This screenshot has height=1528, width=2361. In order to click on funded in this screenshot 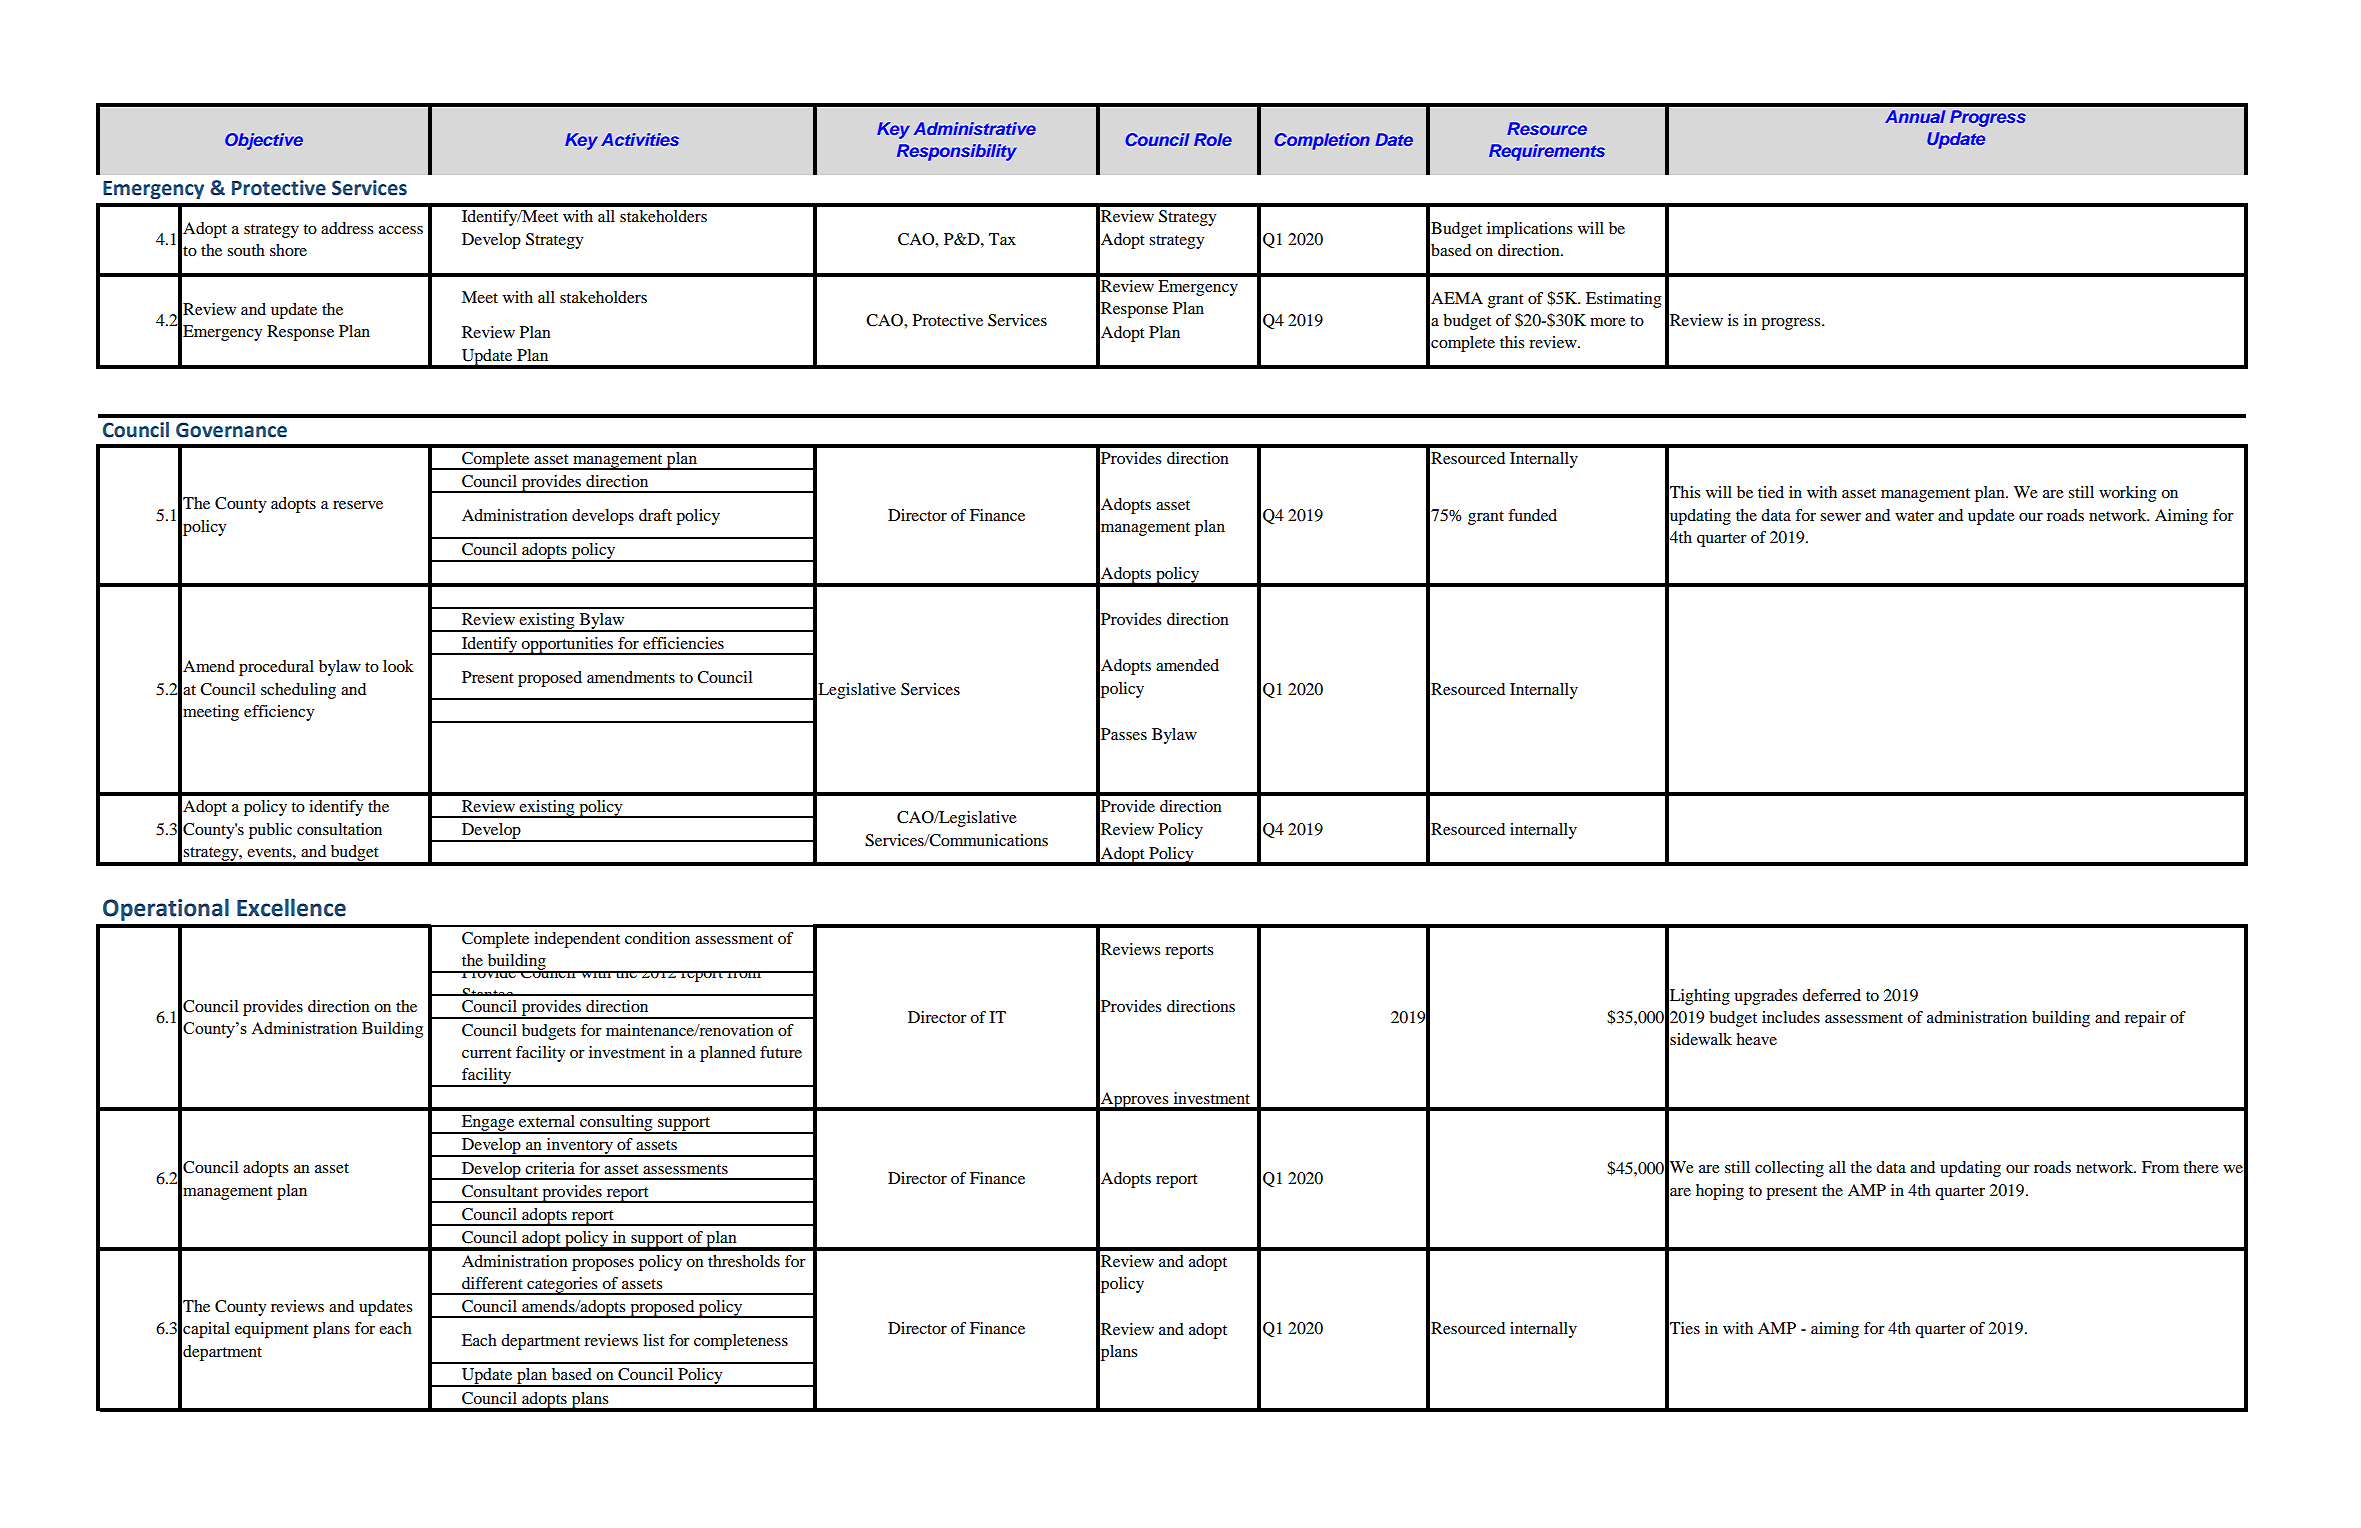, I will do `click(1532, 515)`.
